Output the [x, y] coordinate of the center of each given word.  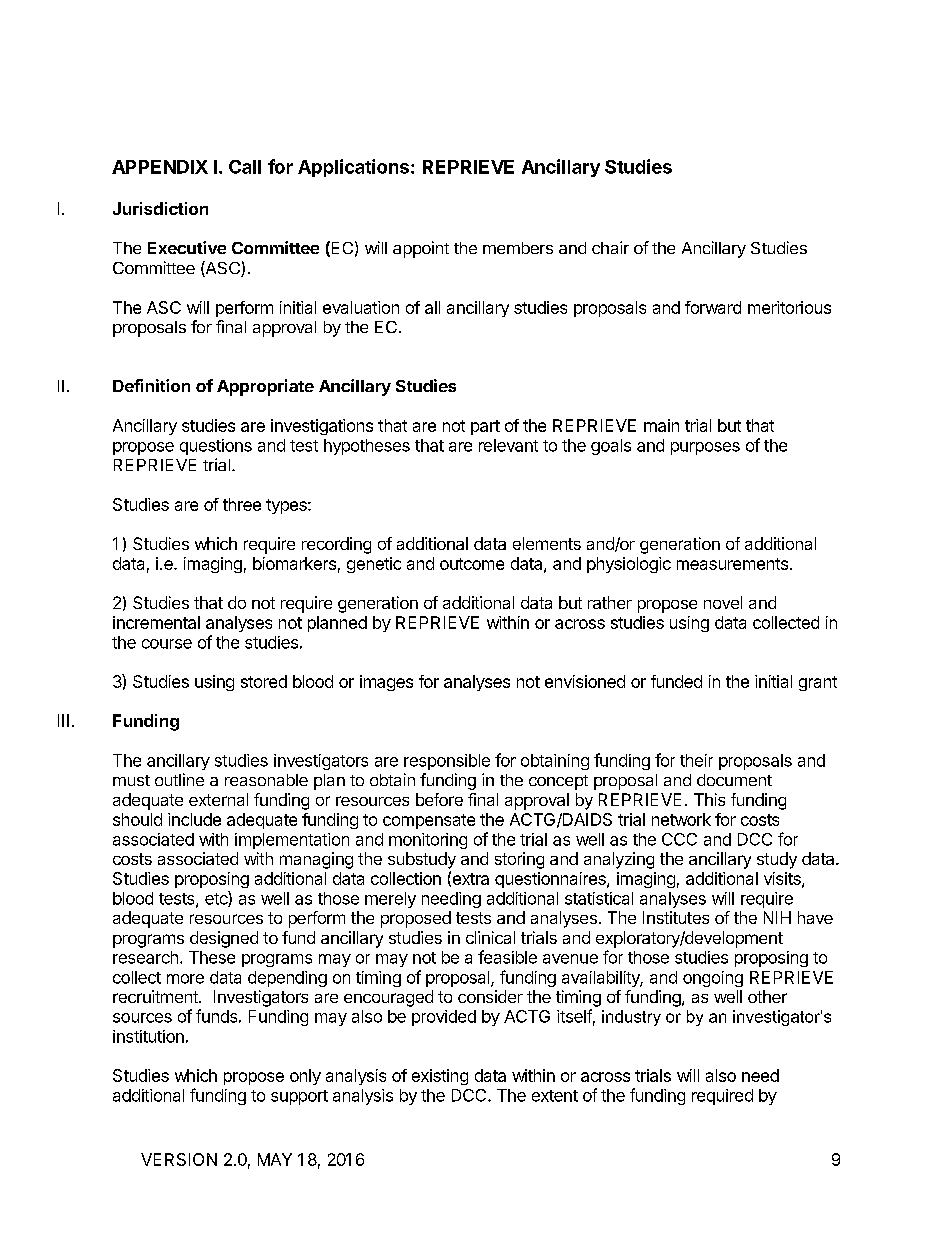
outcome [472, 564]
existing [440, 1077]
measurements [732, 564]
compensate [429, 821]
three [242, 504]
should [137, 819]
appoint [421, 249]
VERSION [179, 1159]
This [709, 799]
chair [610, 247]
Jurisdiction [160, 208]
